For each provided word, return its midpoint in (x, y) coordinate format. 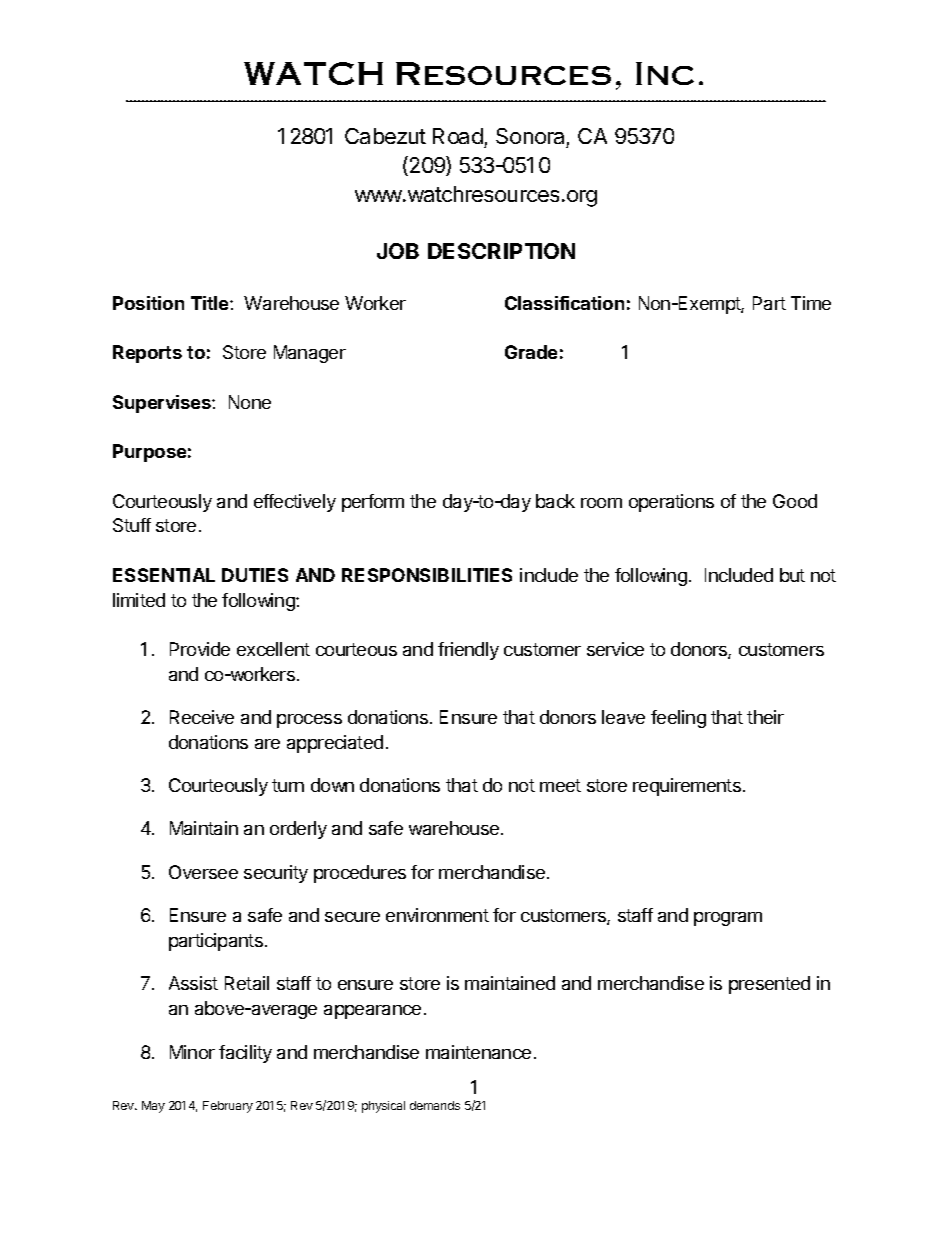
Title (211, 303)
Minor (192, 1052)
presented (769, 985)
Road (458, 136)
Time (811, 303)
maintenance (478, 1052)
